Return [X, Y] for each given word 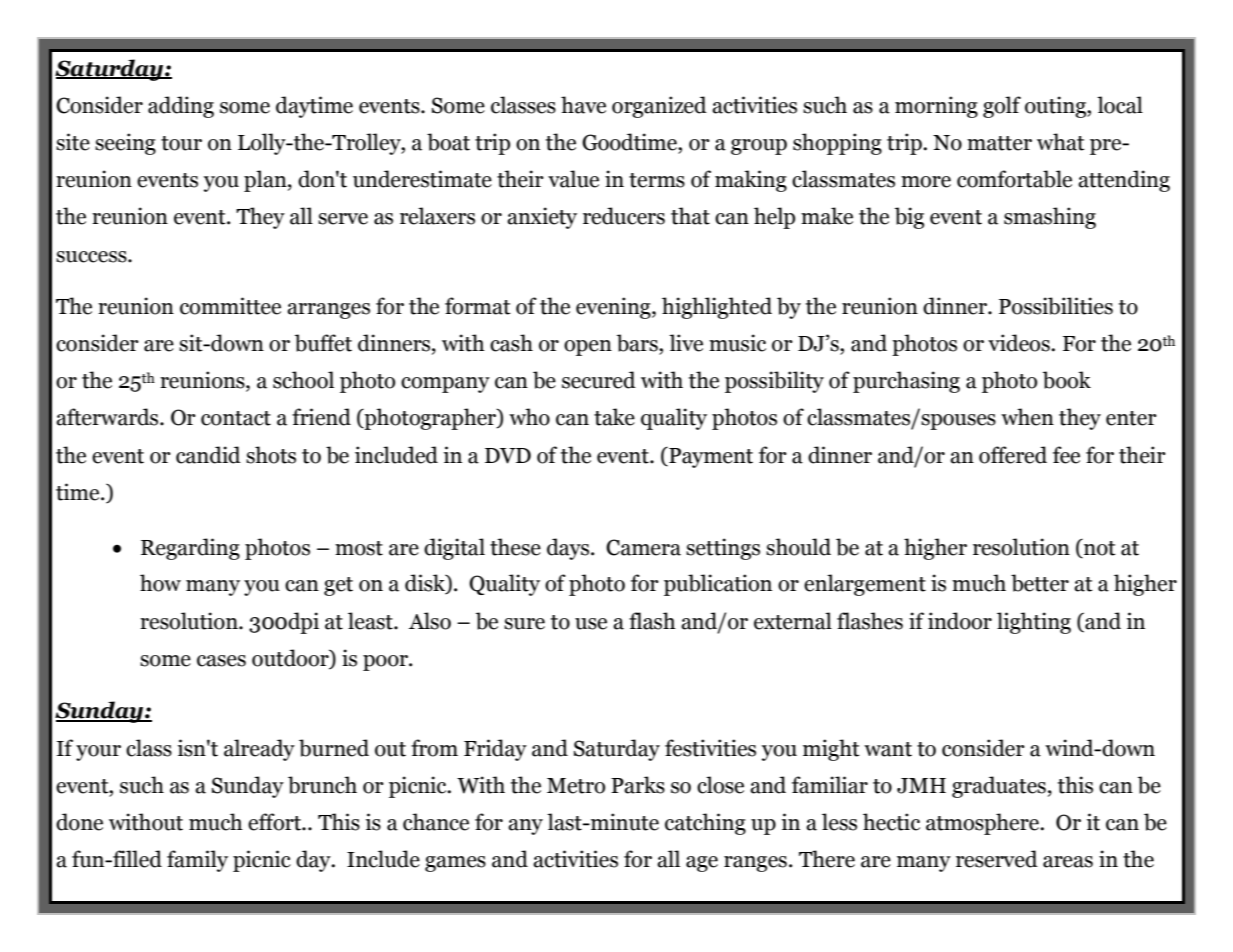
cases [221, 661]
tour [181, 143]
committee [230, 306]
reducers [624, 216]
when [1027, 417]
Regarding [190, 549]
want [888, 749]
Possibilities [1056, 306]
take [614, 417]
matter [999, 143]
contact [236, 418]
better [1040, 583]
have [583, 105]
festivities [710, 748]
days [569, 549]
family [197, 861]
